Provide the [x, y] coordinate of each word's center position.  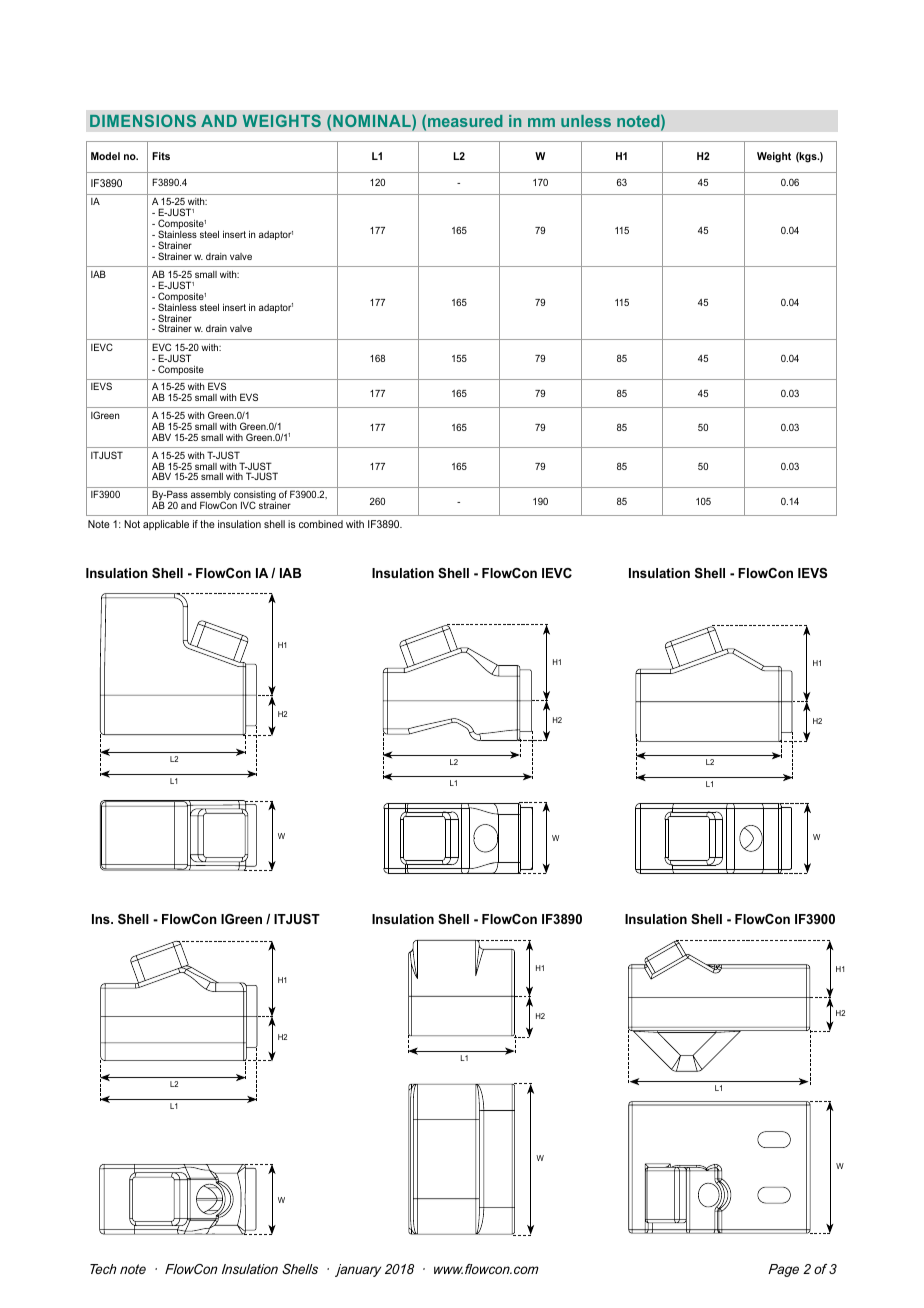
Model [105, 156]
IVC [248, 505]
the [207, 524]
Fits [161, 156]
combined [321, 524]
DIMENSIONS [143, 120]
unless [586, 121]
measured [465, 121]
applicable [166, 525]
